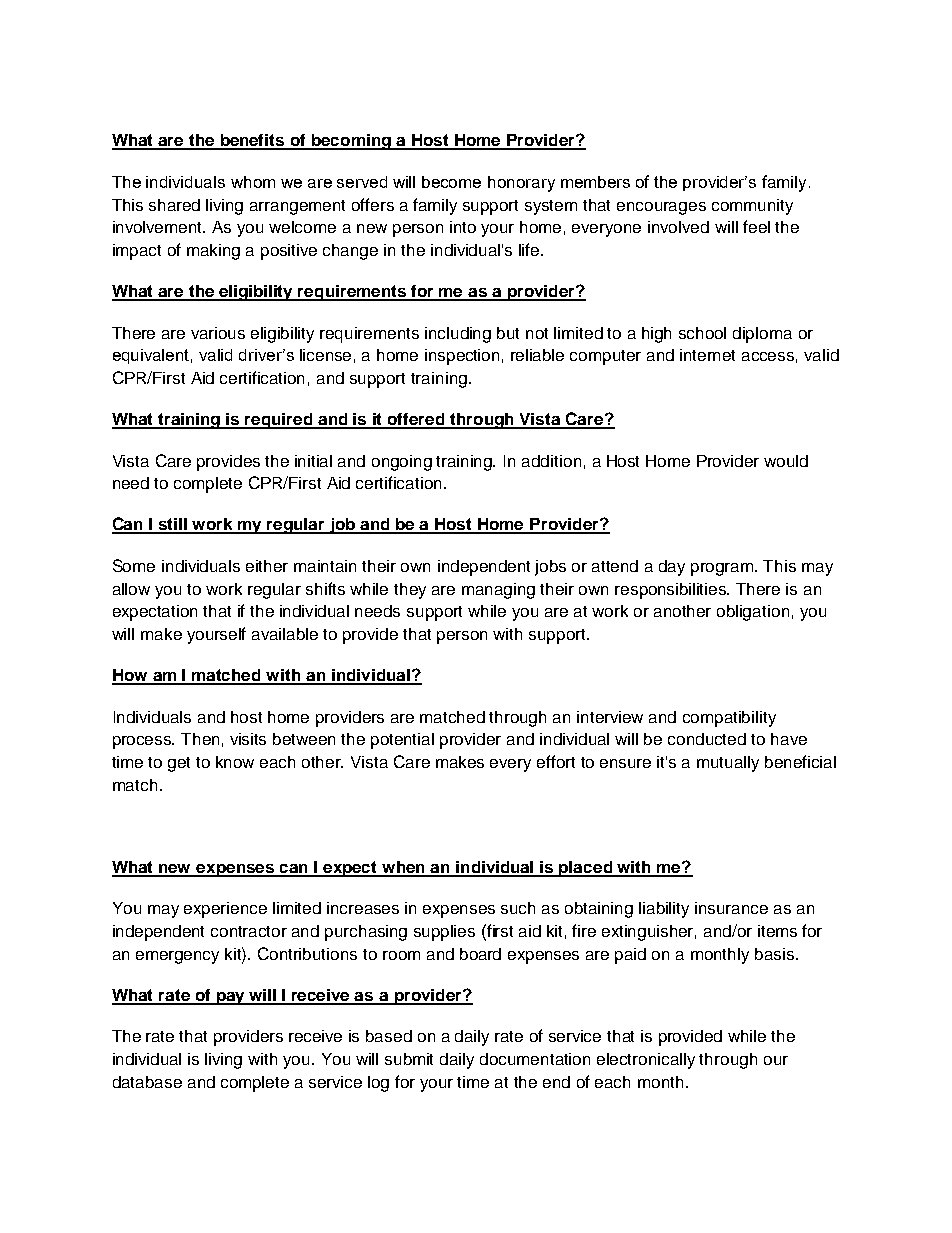  What do you see at coordinates (786, 461) in the screenshot?
I see `would` at bounding box center [786, 461].
